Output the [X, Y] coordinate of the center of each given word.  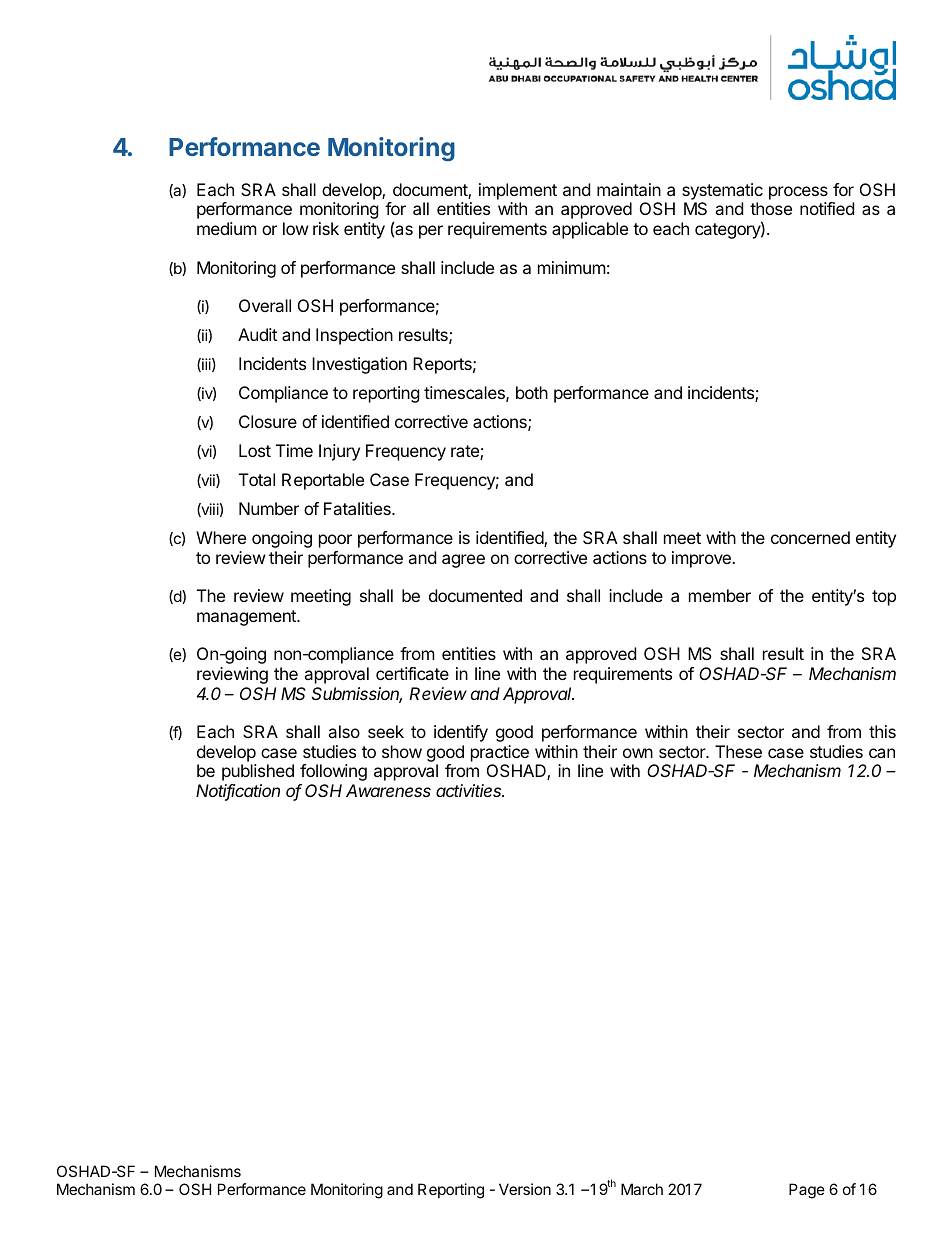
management [247, 618]
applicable [590, 230]
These [738, 751]
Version [525, 1189]
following [333, 772]
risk [326, 228]
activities [470, 790]
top [884, 598]
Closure [268, 421]
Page [807, 1191]
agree [463, 561]
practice [500, 753]
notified [827, 208]
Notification [238, 792]
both [532, 392]
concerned [810, 537]
